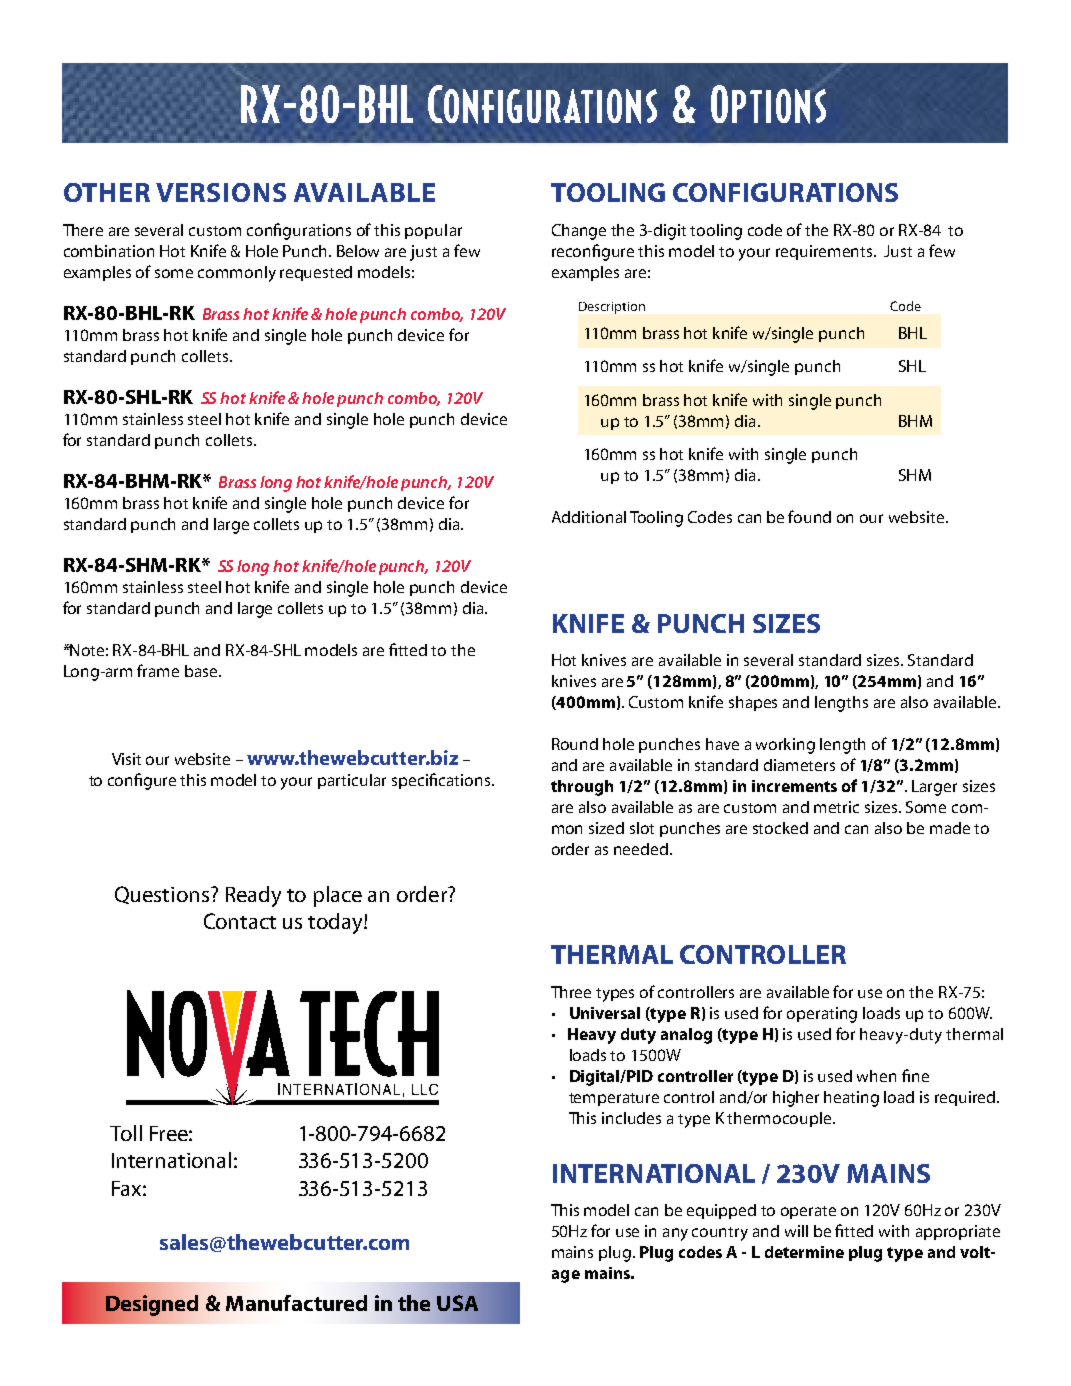  I want to click on base, so click(202, 671).
